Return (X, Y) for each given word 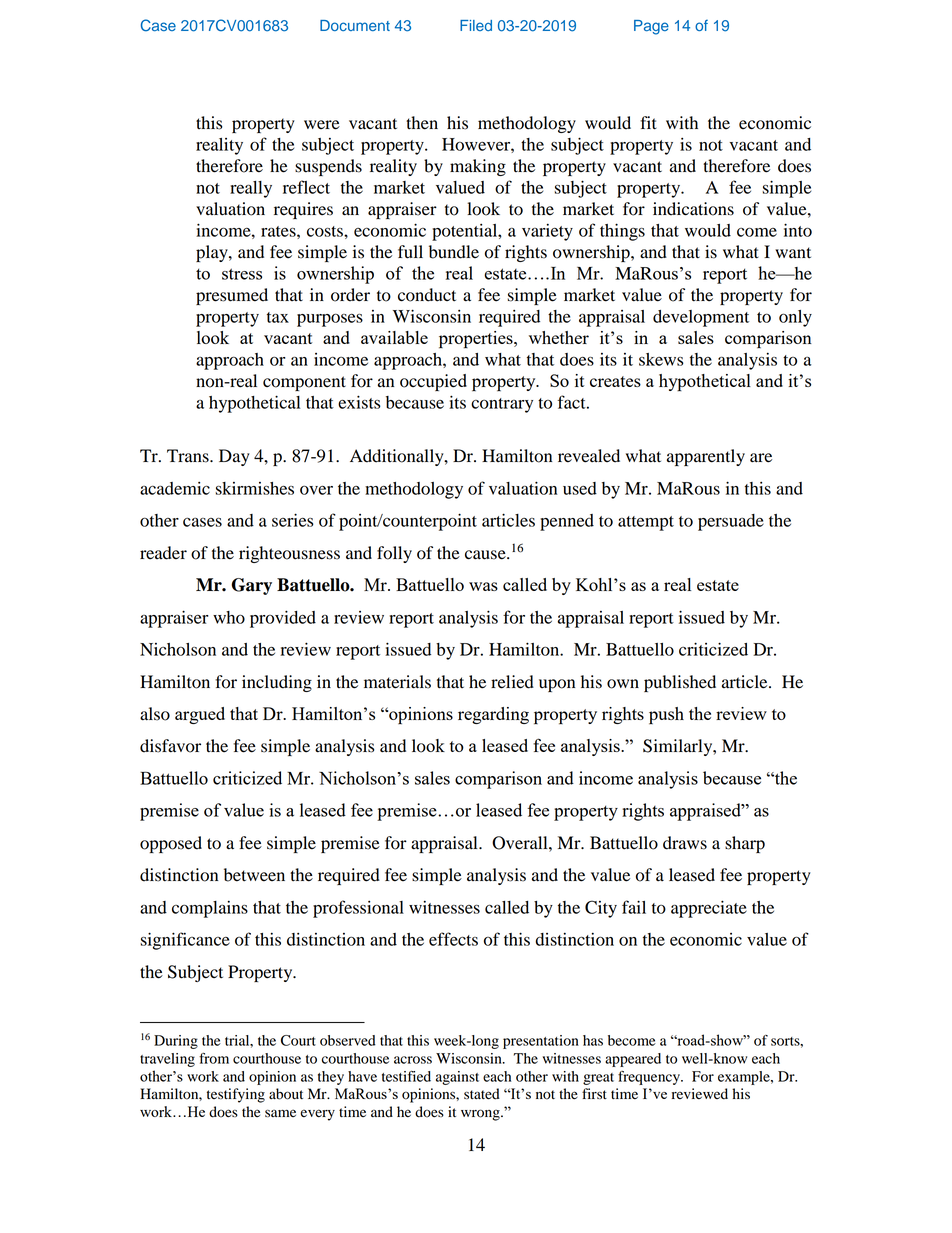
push (666, 716)
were (322, 125)
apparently (706, 457)
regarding (493, 715)
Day (234, 457)
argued (200, 715)
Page (651, 27)
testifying (236, 1095)
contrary (502, 405)
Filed (476, 25)
